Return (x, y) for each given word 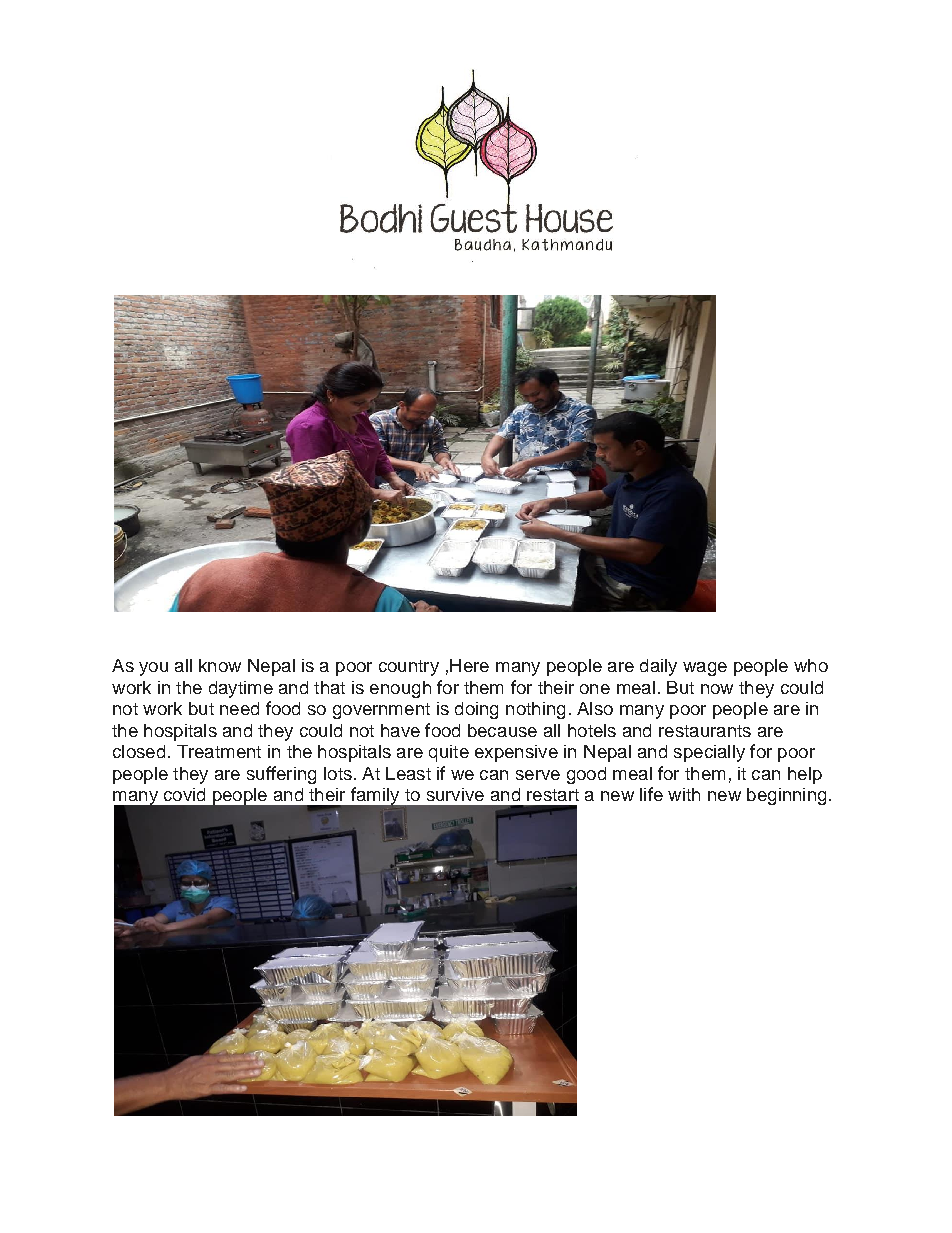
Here (469, 665)
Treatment (219, 751)
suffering (281, 775)
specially (709, 753)
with (684, 794)
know (220, 665)
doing (476, 710)
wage (705, 669)
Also (595, 708)
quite (449, 753)
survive (455, 794)
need (239, 708)
